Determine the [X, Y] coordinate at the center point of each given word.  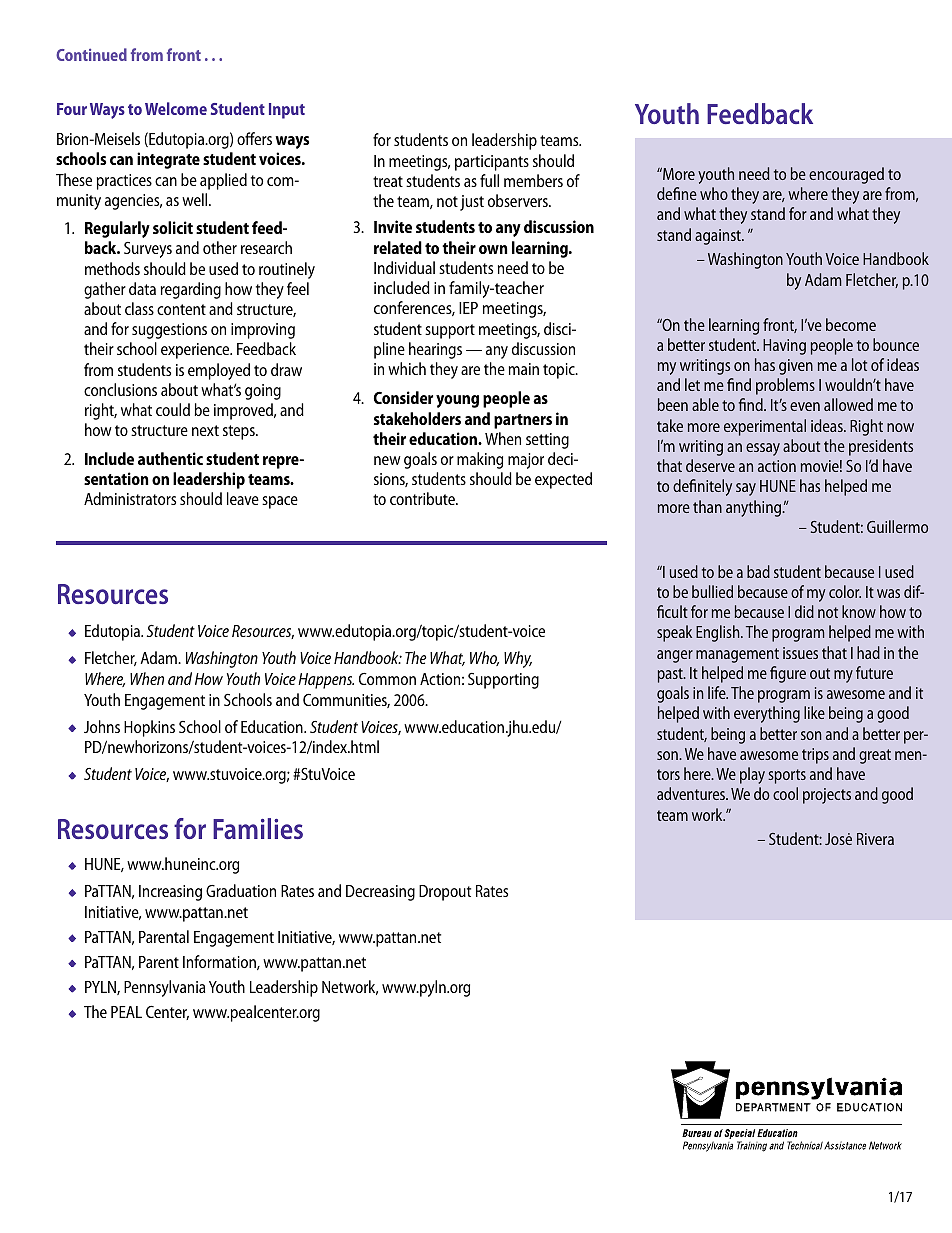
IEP [468, 308]
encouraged [846, 175]
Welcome [176, 108]
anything [755, 508]
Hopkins [149, 728]
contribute [423, 498]
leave [243, 498]
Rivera [875, 839]
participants [492, 163]
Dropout [445, 893]
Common [387, 679]
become [851, 324]
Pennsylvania [164, 988]
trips [815, 756]
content [181, 309]
